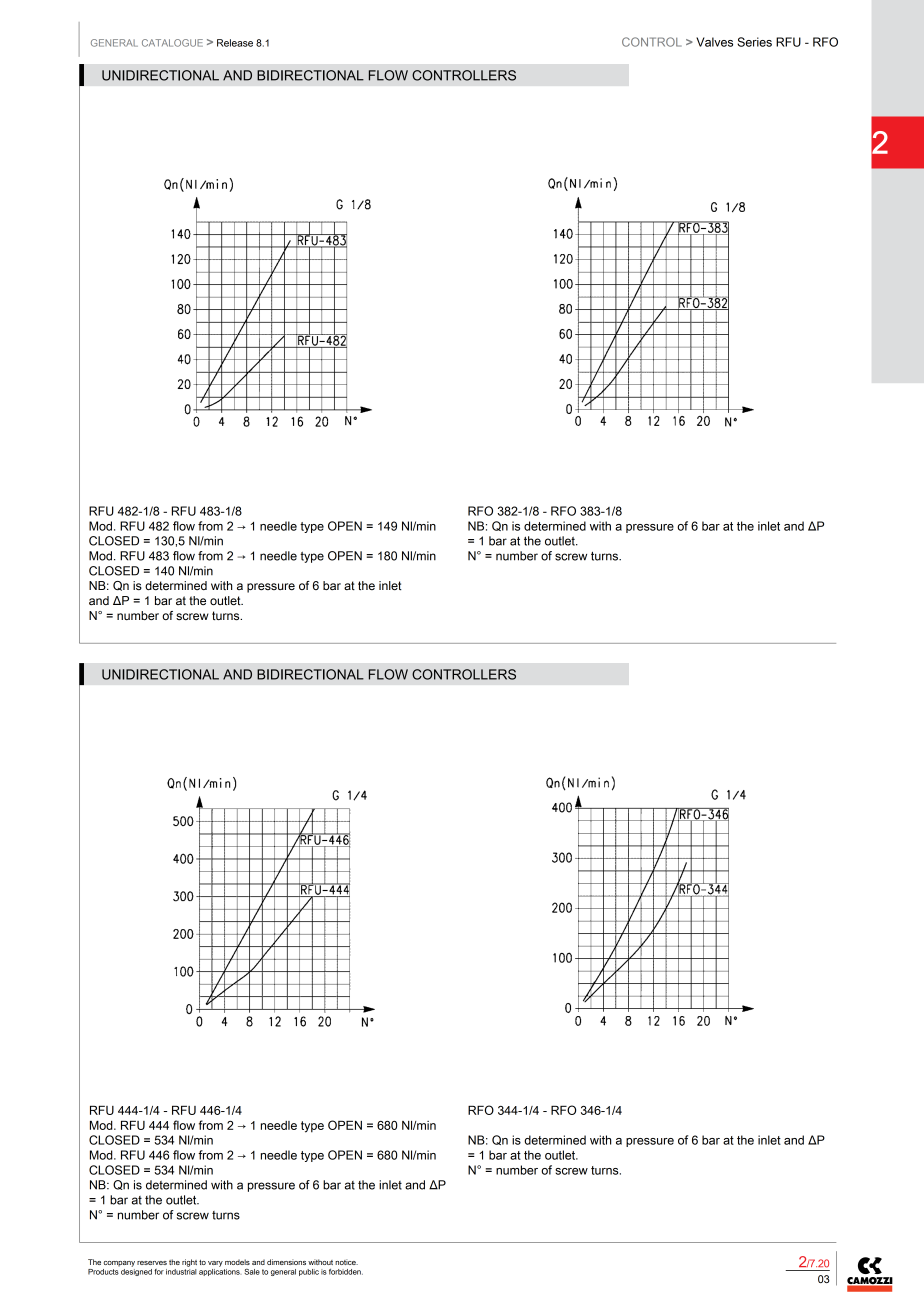 The width and height of the image is (924, 1308). I want to click on industrial, so click(181, 1270).
